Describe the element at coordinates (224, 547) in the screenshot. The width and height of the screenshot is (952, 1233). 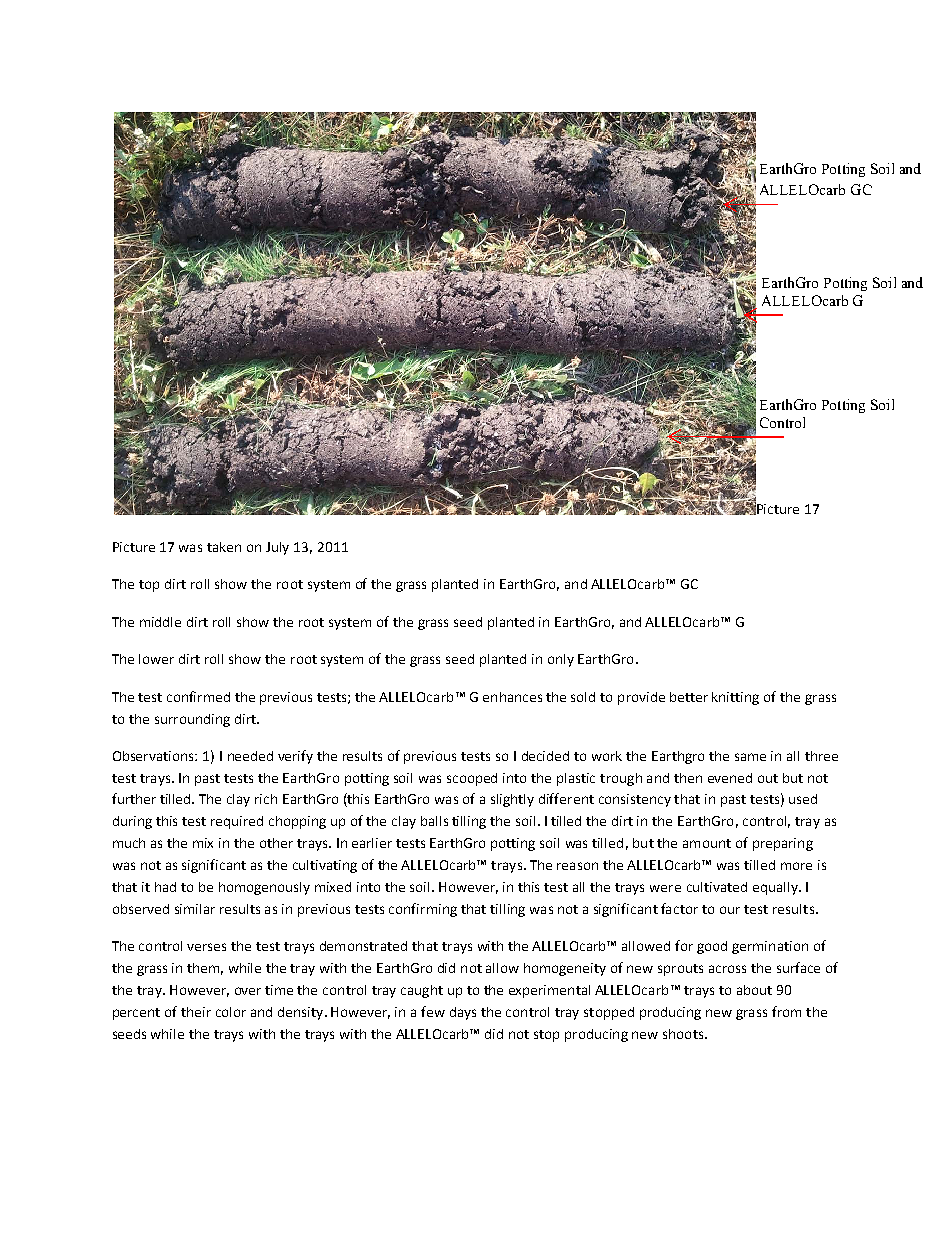
I see `taken` at that location.
